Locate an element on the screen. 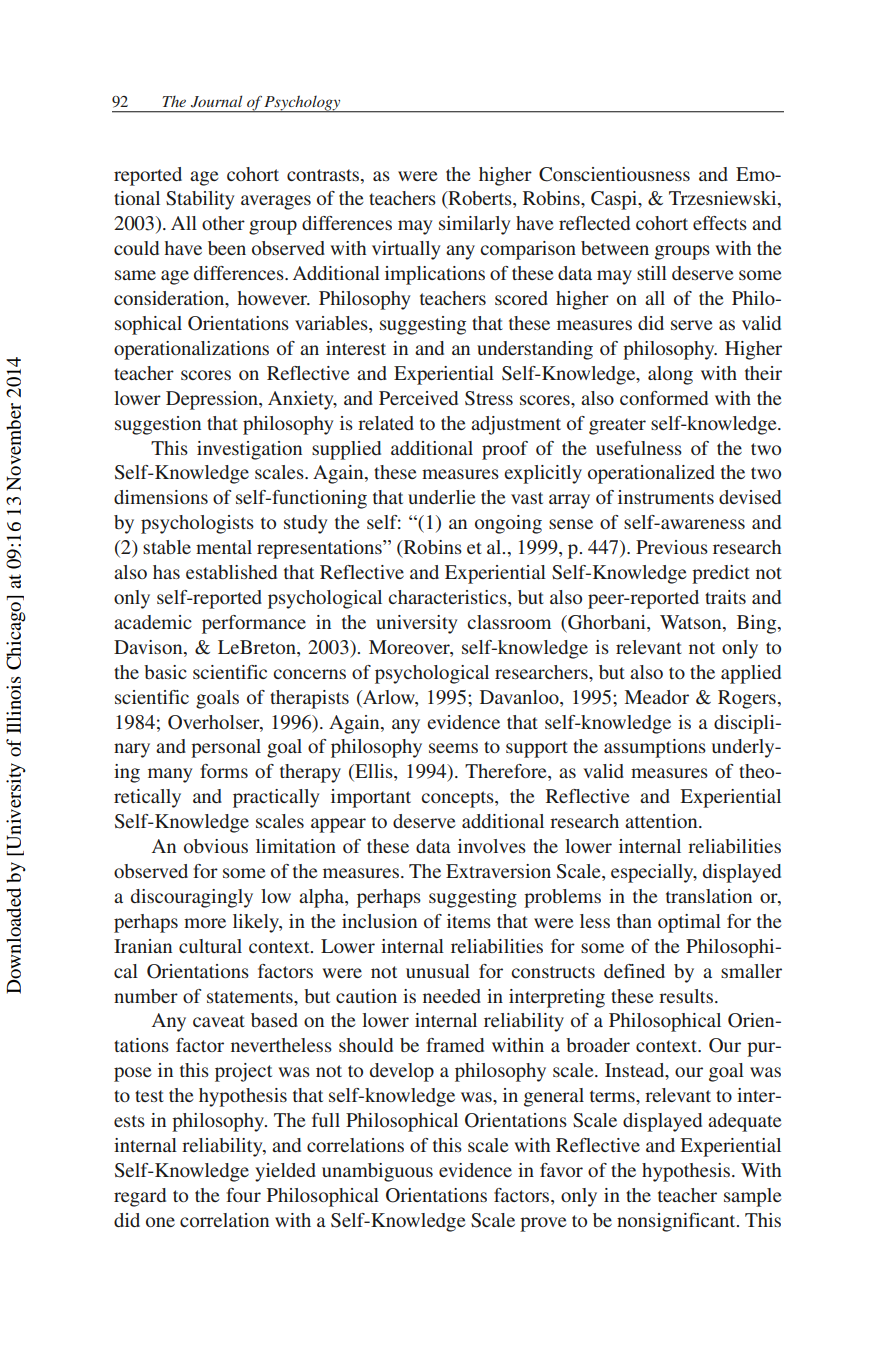  applied is located at coordinates (751, 674).
